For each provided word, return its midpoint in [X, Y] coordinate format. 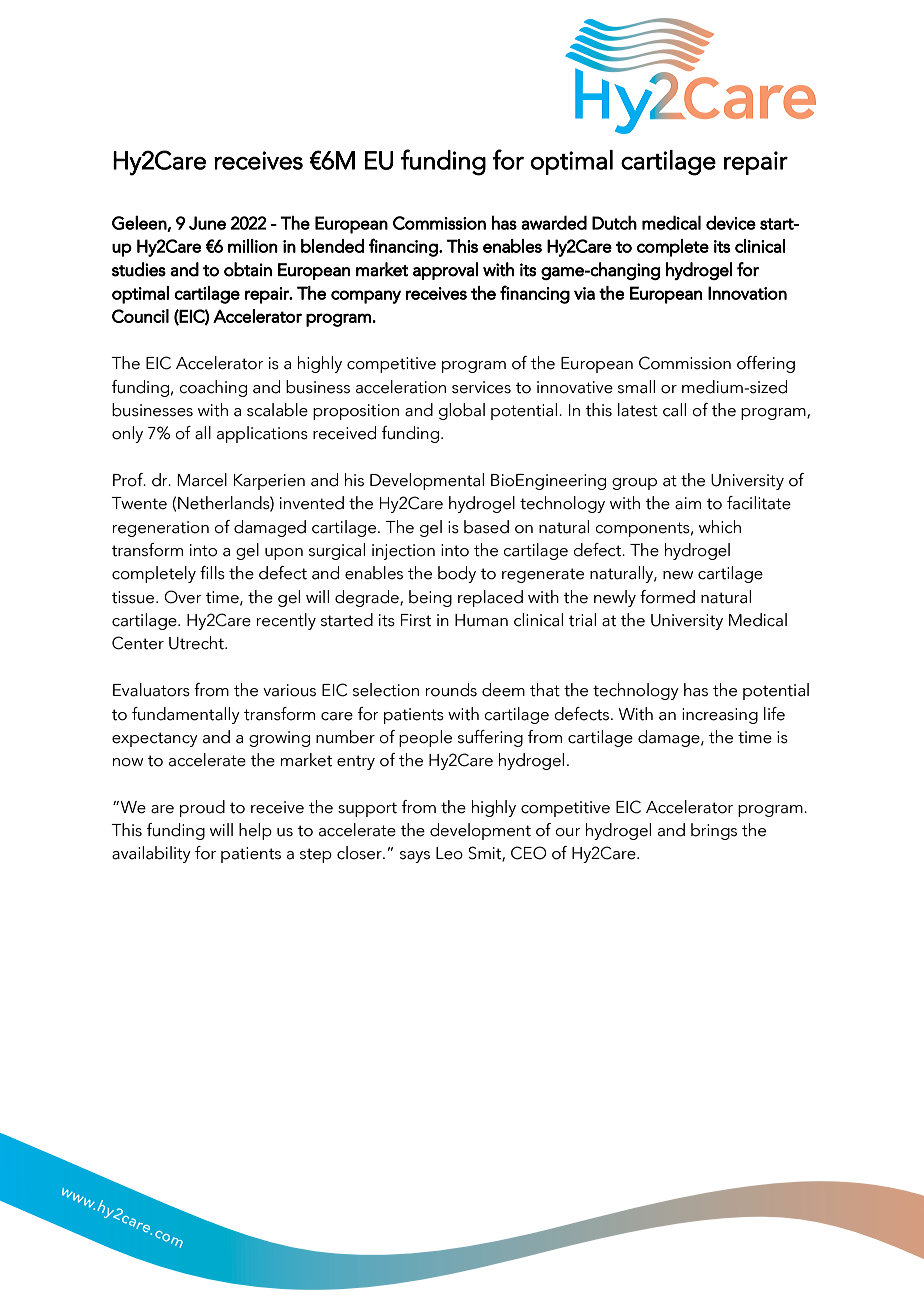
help [255, 831]
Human [481, 620]
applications [262, 434]
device [731, 223]
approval [445, 271]
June [207, 223]
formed [667, 597]
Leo [449, 853]
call [674, 410]
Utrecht [197, 643]
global [462, 411]
